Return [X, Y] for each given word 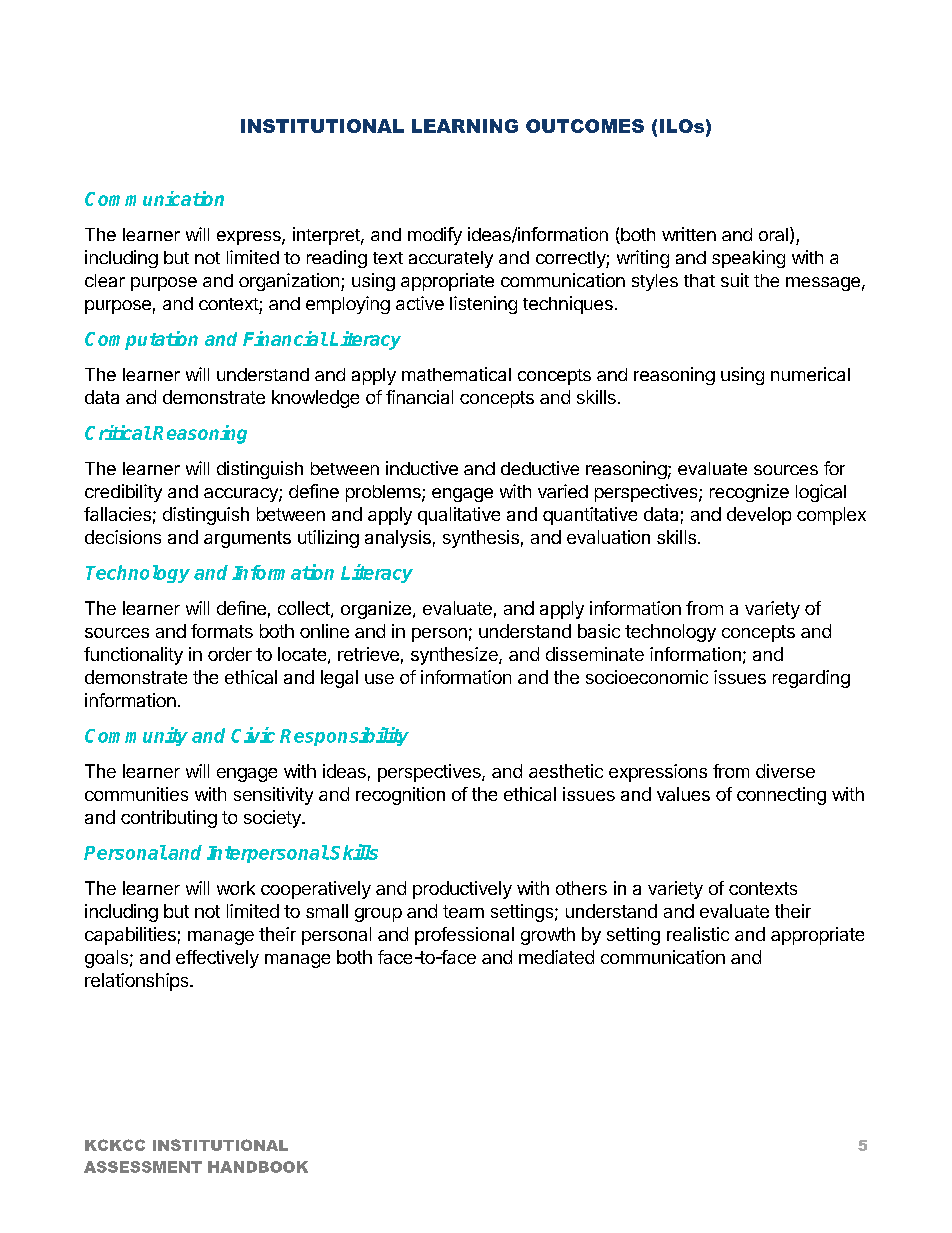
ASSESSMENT [143, 1167]
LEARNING [465, 126]
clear [105, 280]
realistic [698, 934]
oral [773, 234]
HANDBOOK [258, 1167]
